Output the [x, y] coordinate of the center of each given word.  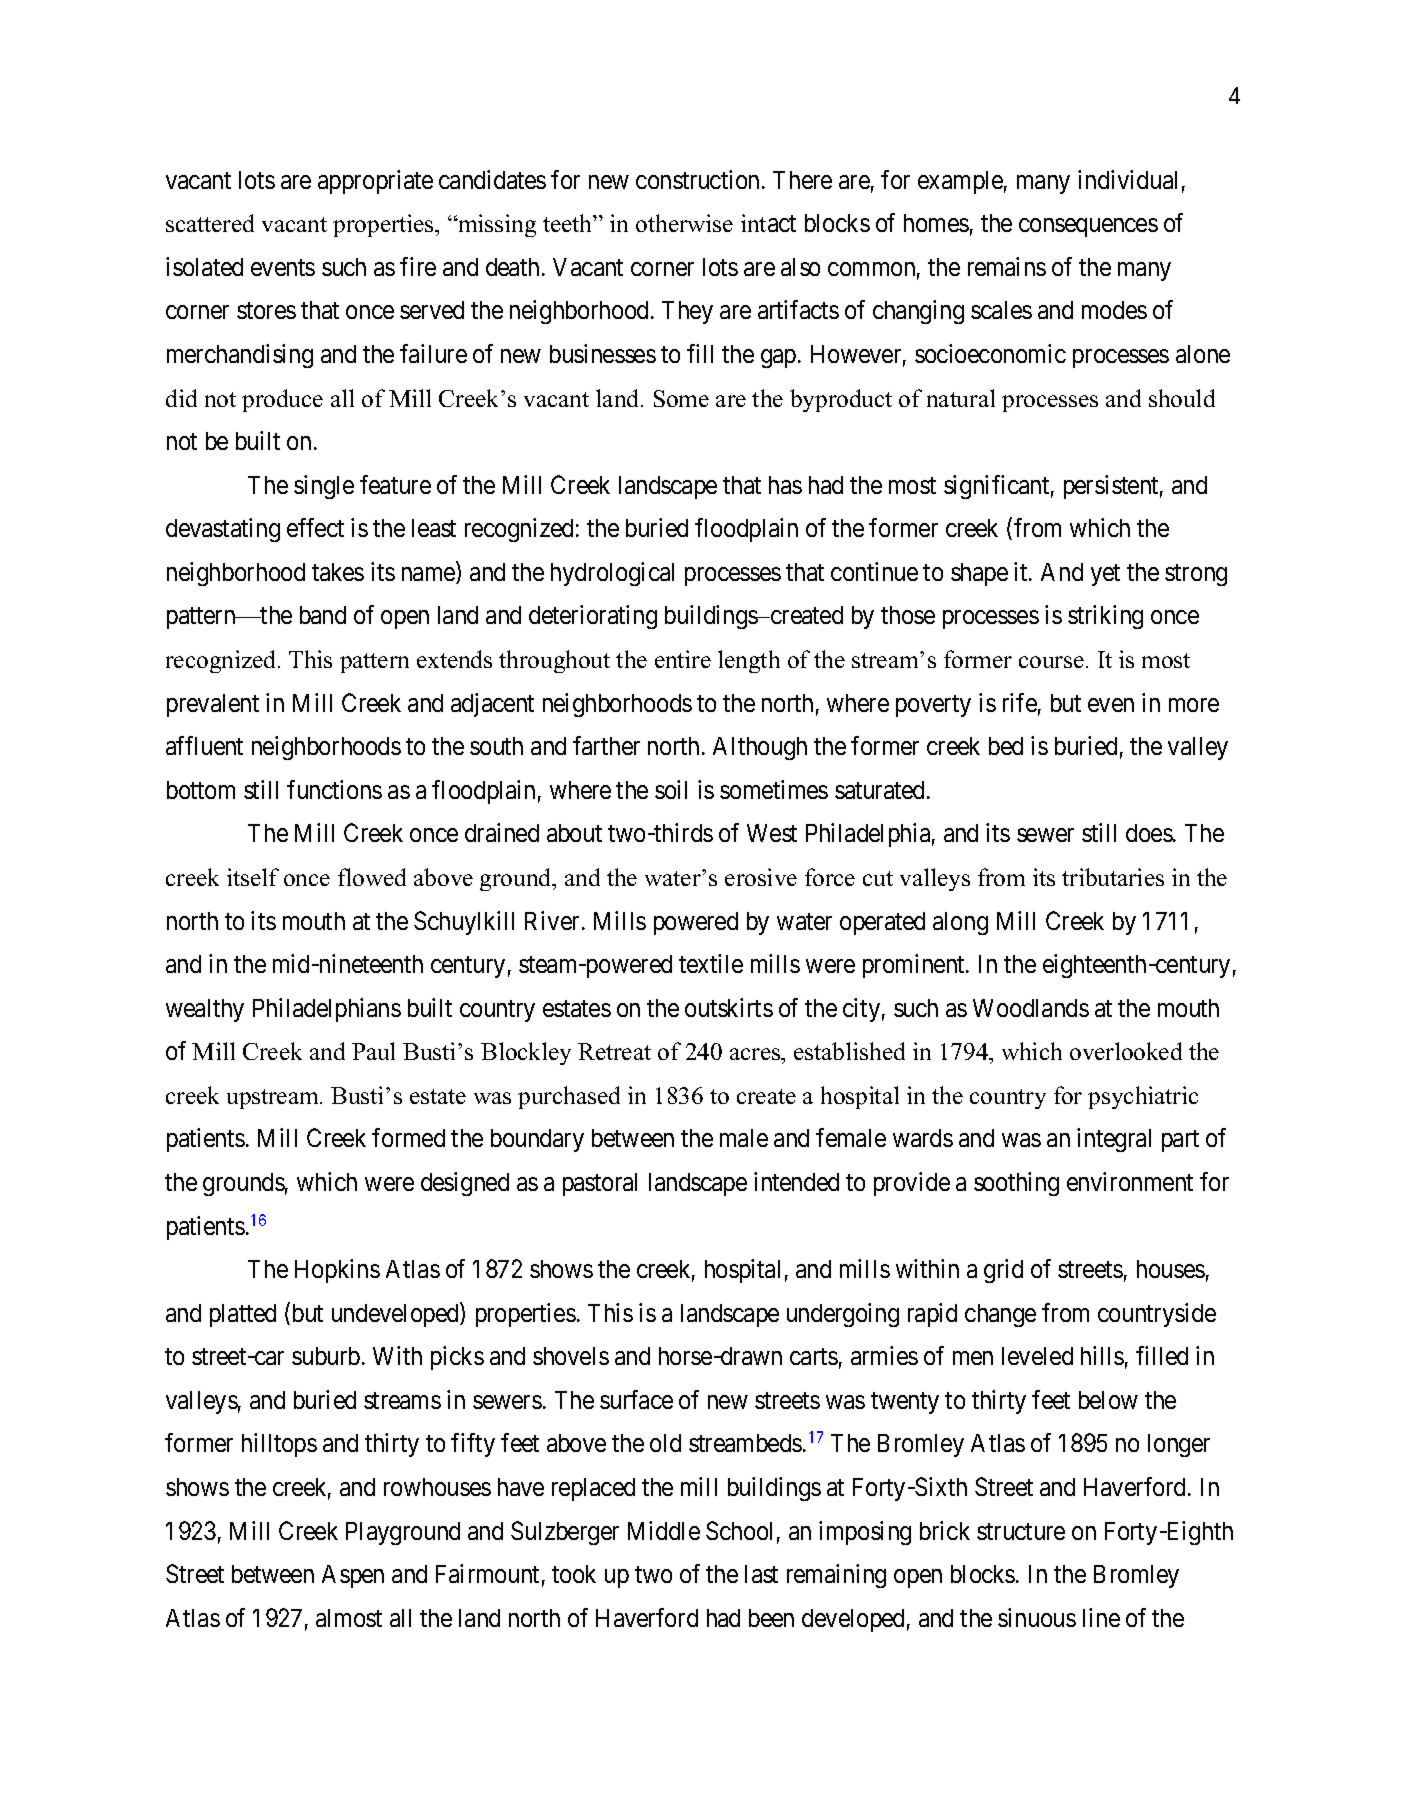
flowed [372, 877]
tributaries [1113, 877]
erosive [761, 877]
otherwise [684, 223]
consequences [1088, 228]
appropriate [375, 182]
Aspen [353, 1576]
